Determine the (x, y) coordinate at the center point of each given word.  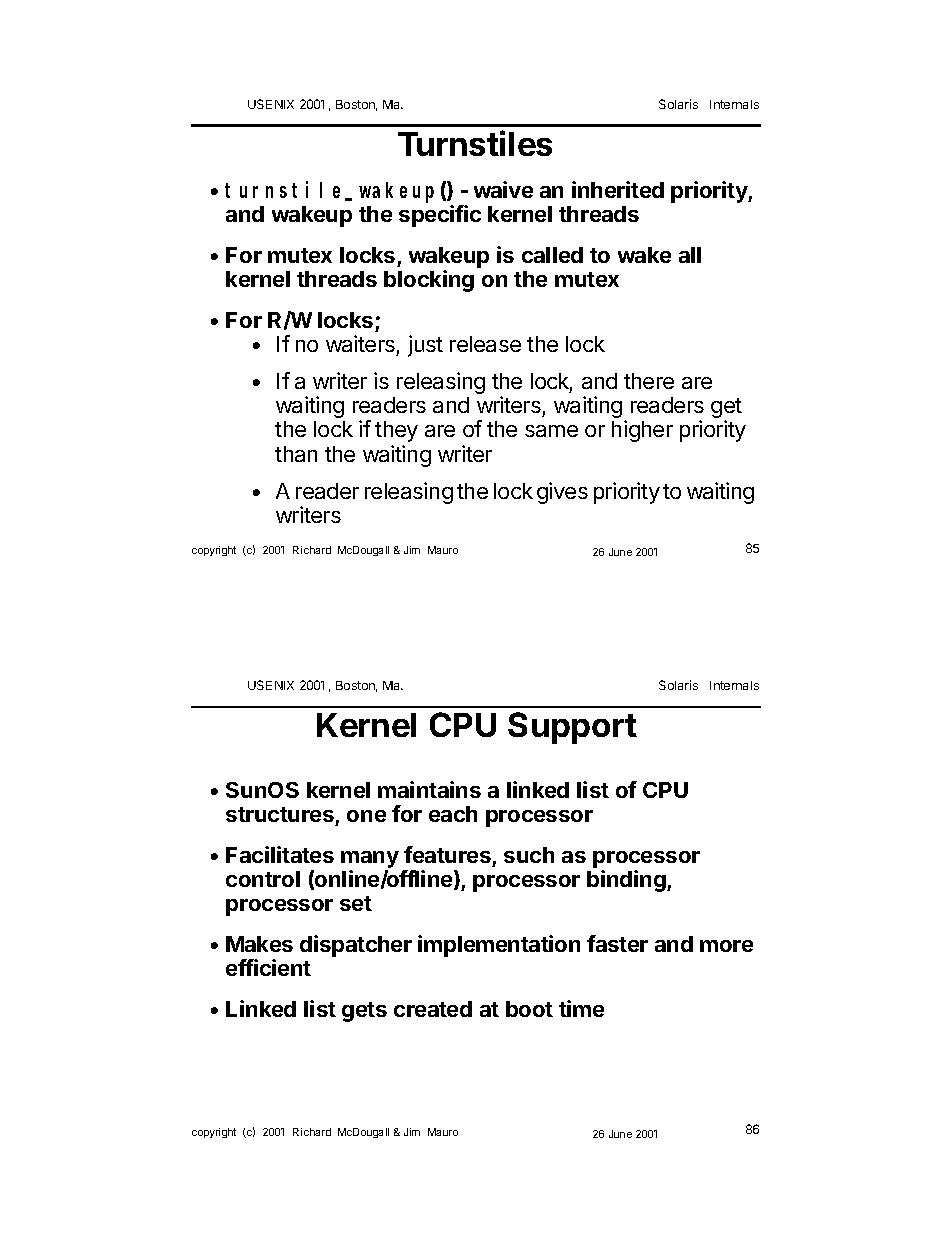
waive (503, 189)
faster (617, 943)
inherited (618, 189)
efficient (268, 967)
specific (440, 216)
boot (529, 1009)
